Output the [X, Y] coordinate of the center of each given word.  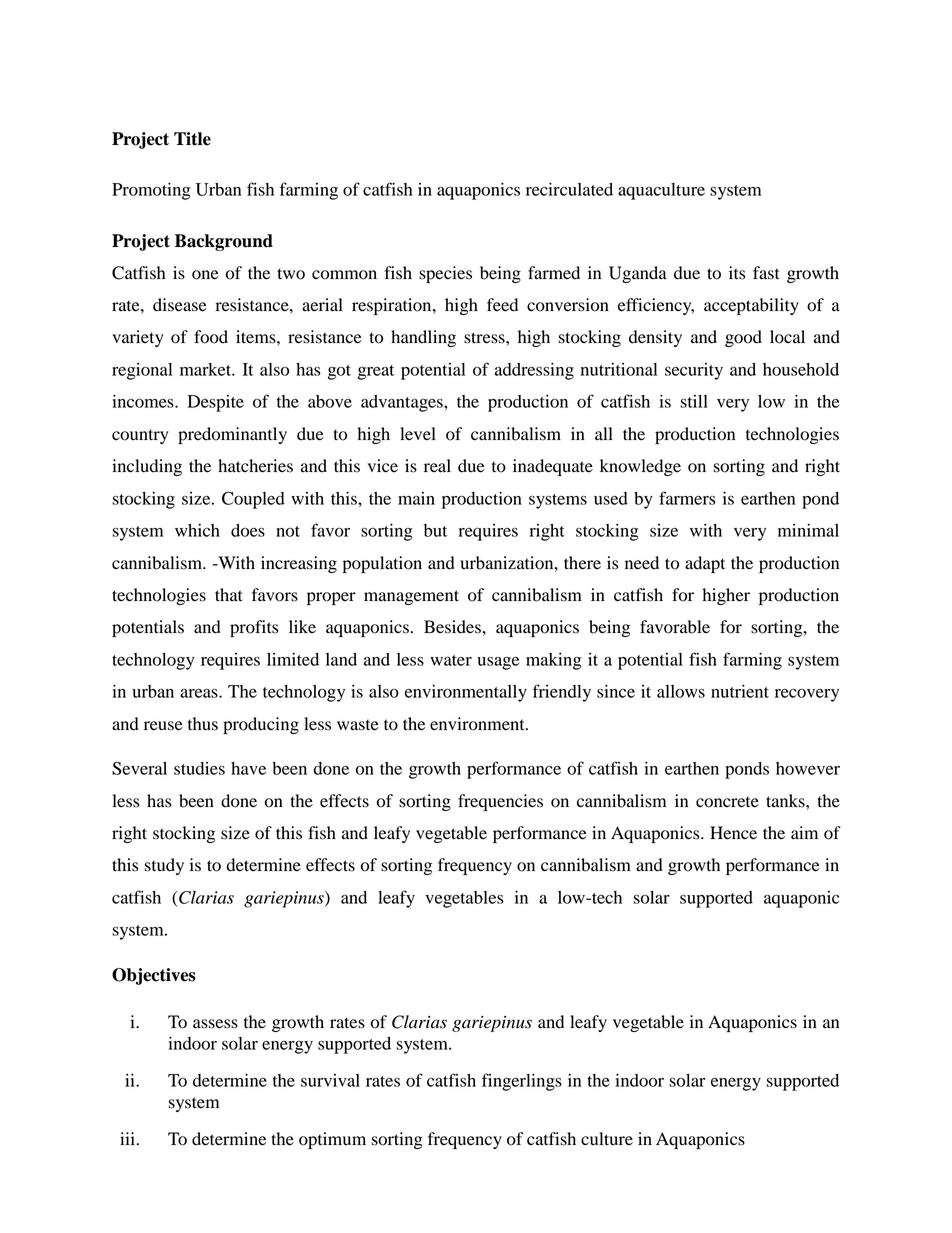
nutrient [740, 691]
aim [804, 833]
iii [129, 1138]
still [694, 401]
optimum [332, 1140]
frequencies [500, 802]
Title [192, 139]
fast [766, 273]
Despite [215, 403]
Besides [453, 627]
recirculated [569, 189]
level [418, 434]
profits [254, 628]
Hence [733, 833]
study [164, 866]
